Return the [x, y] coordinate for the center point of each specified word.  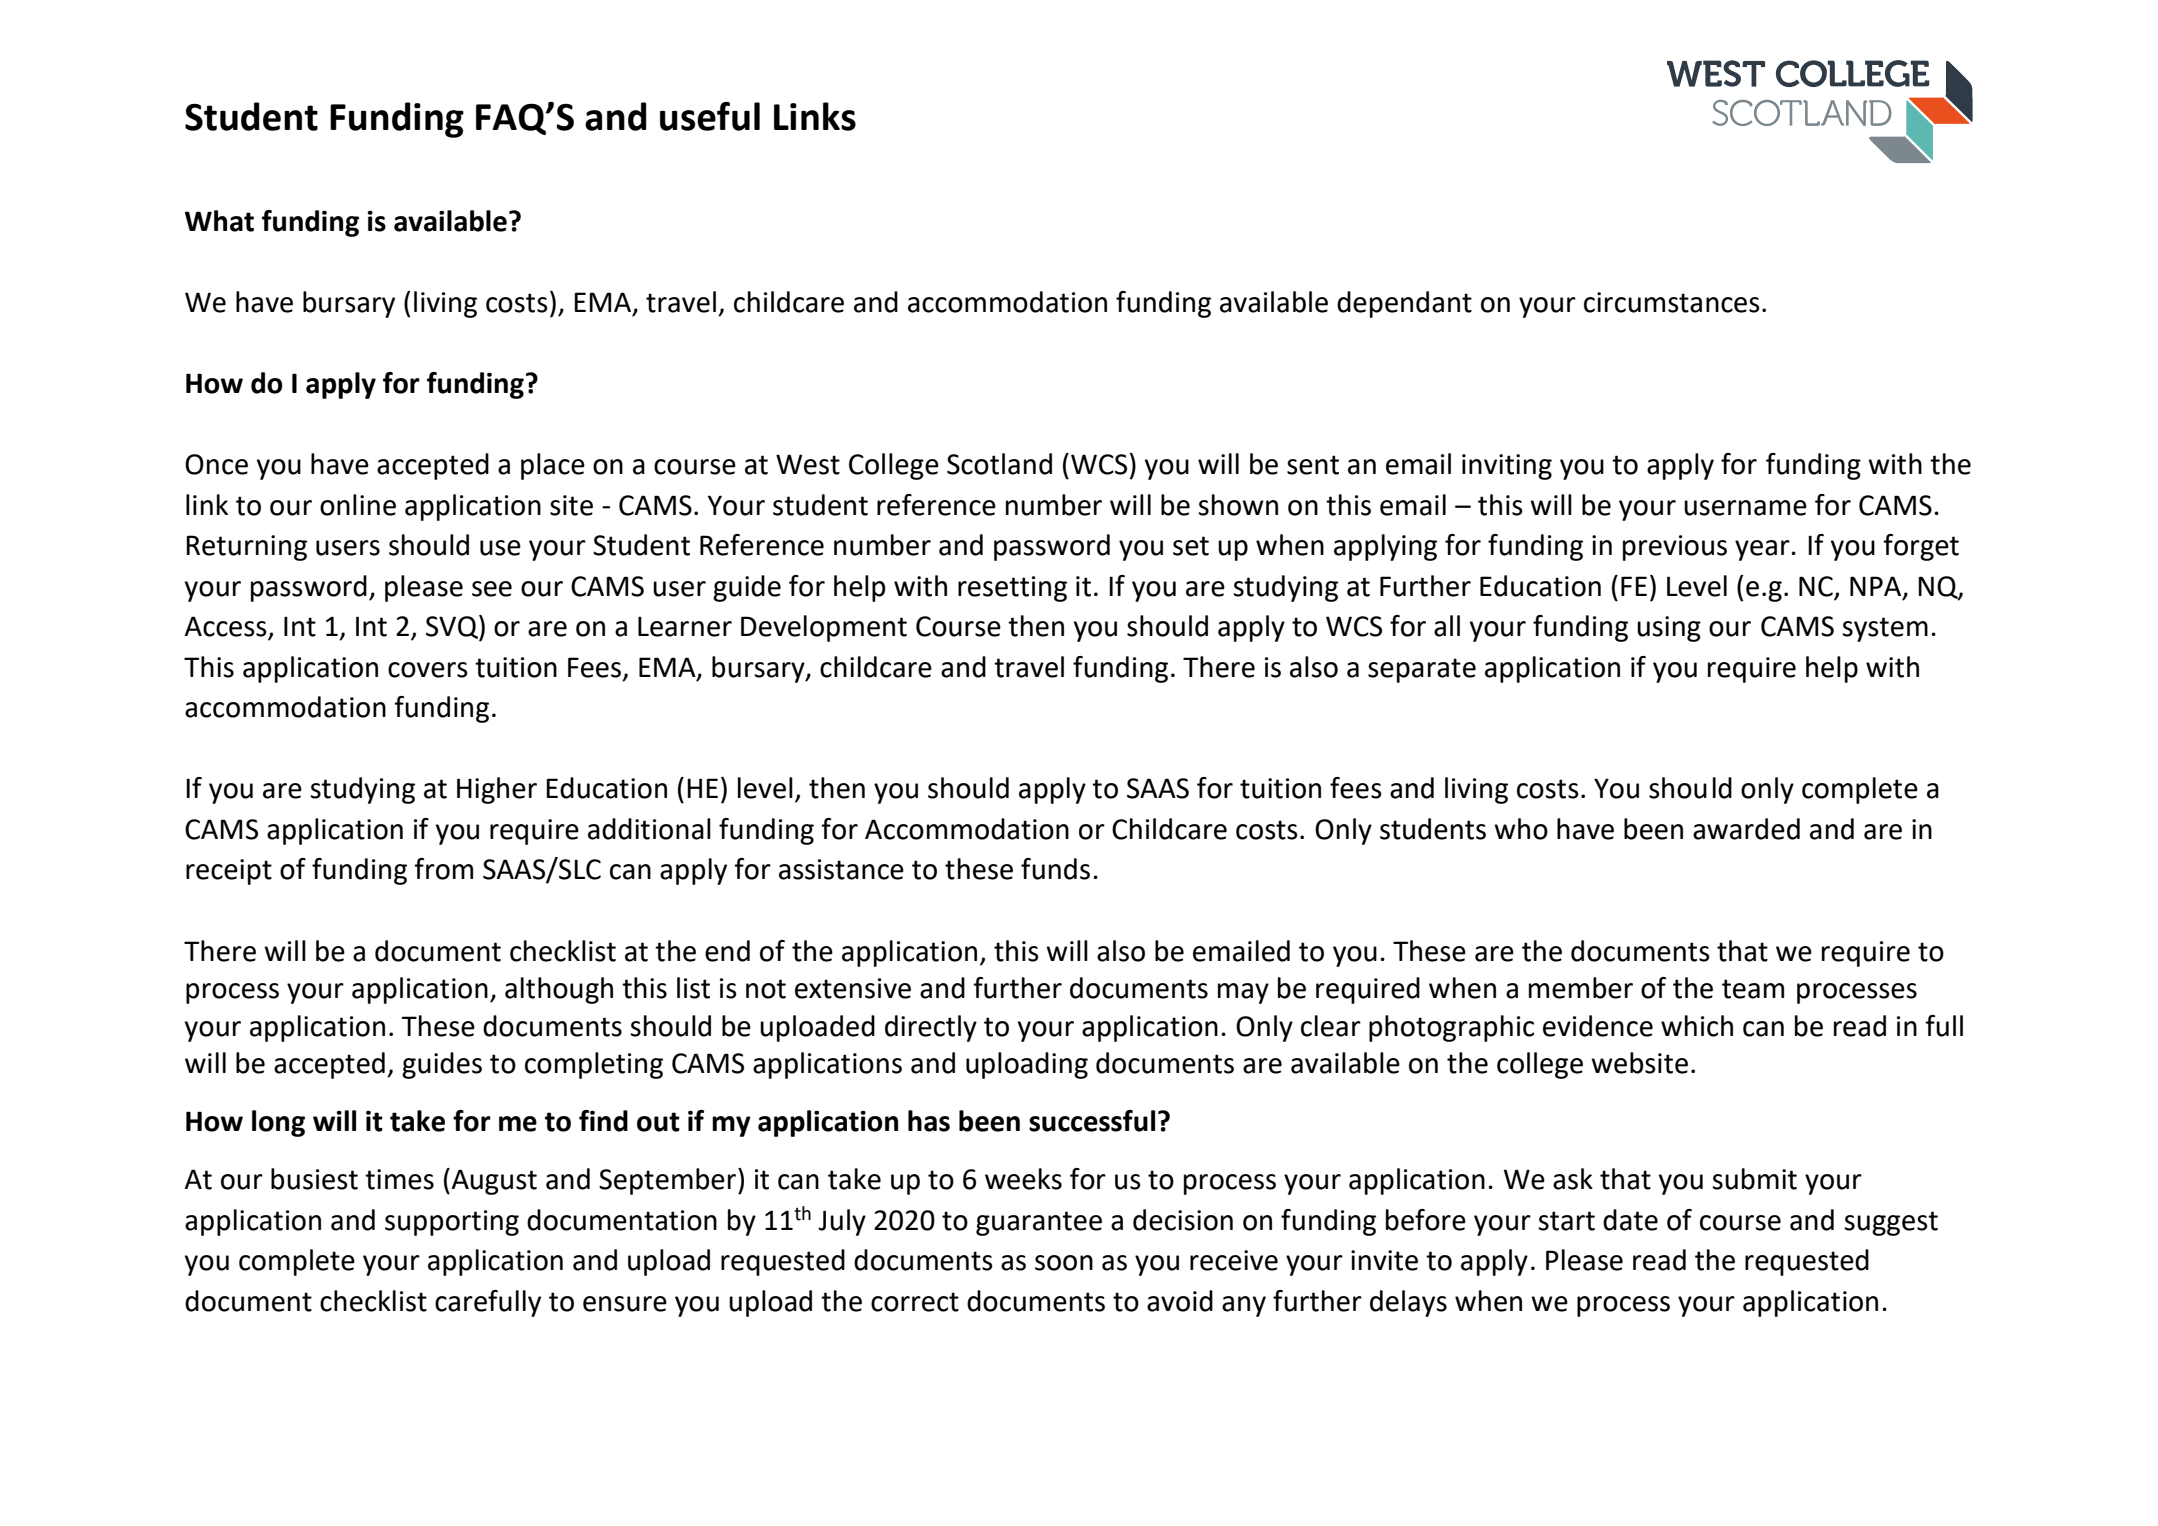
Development [824, 628]
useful [710, 116]
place [553, 466]
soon [1064, 1263]
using [1669, 629]
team [1753, 989]
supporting [452, 1223]
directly [931, 1028]
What [219, 221]
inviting [1507, 467]
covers [428, 670]
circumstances [1672, 302]
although [559, 990]
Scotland [999, 464]
